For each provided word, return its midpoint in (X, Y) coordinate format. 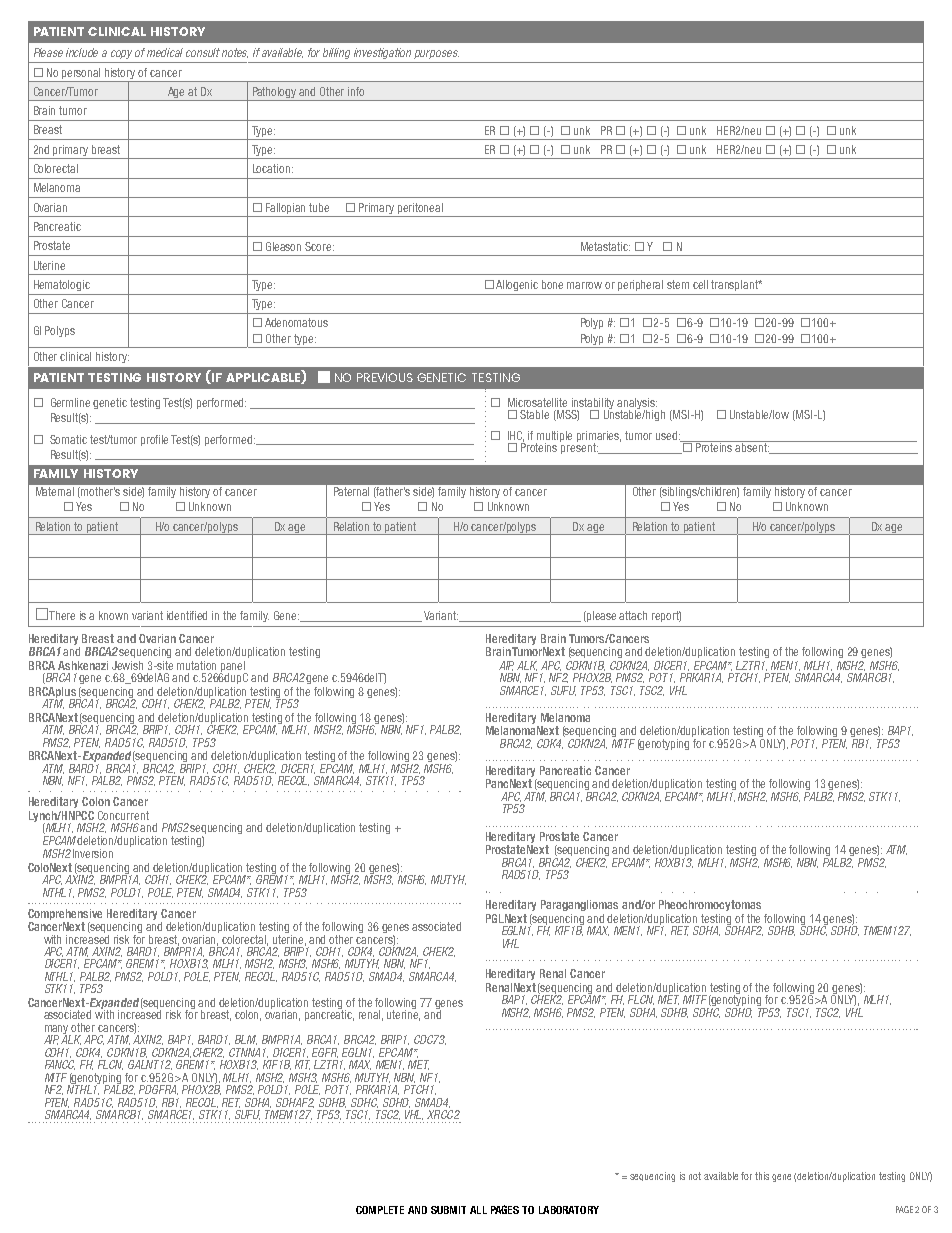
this (762, 1176)
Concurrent (123, 815)
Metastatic (605, 246)
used (668, 435)
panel (233, 667)
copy (121, 54)
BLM (246, 1040)
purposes (436, 54)
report (666, 616)
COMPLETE (380, 1210)
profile (154, 440)
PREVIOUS (385, 377)
